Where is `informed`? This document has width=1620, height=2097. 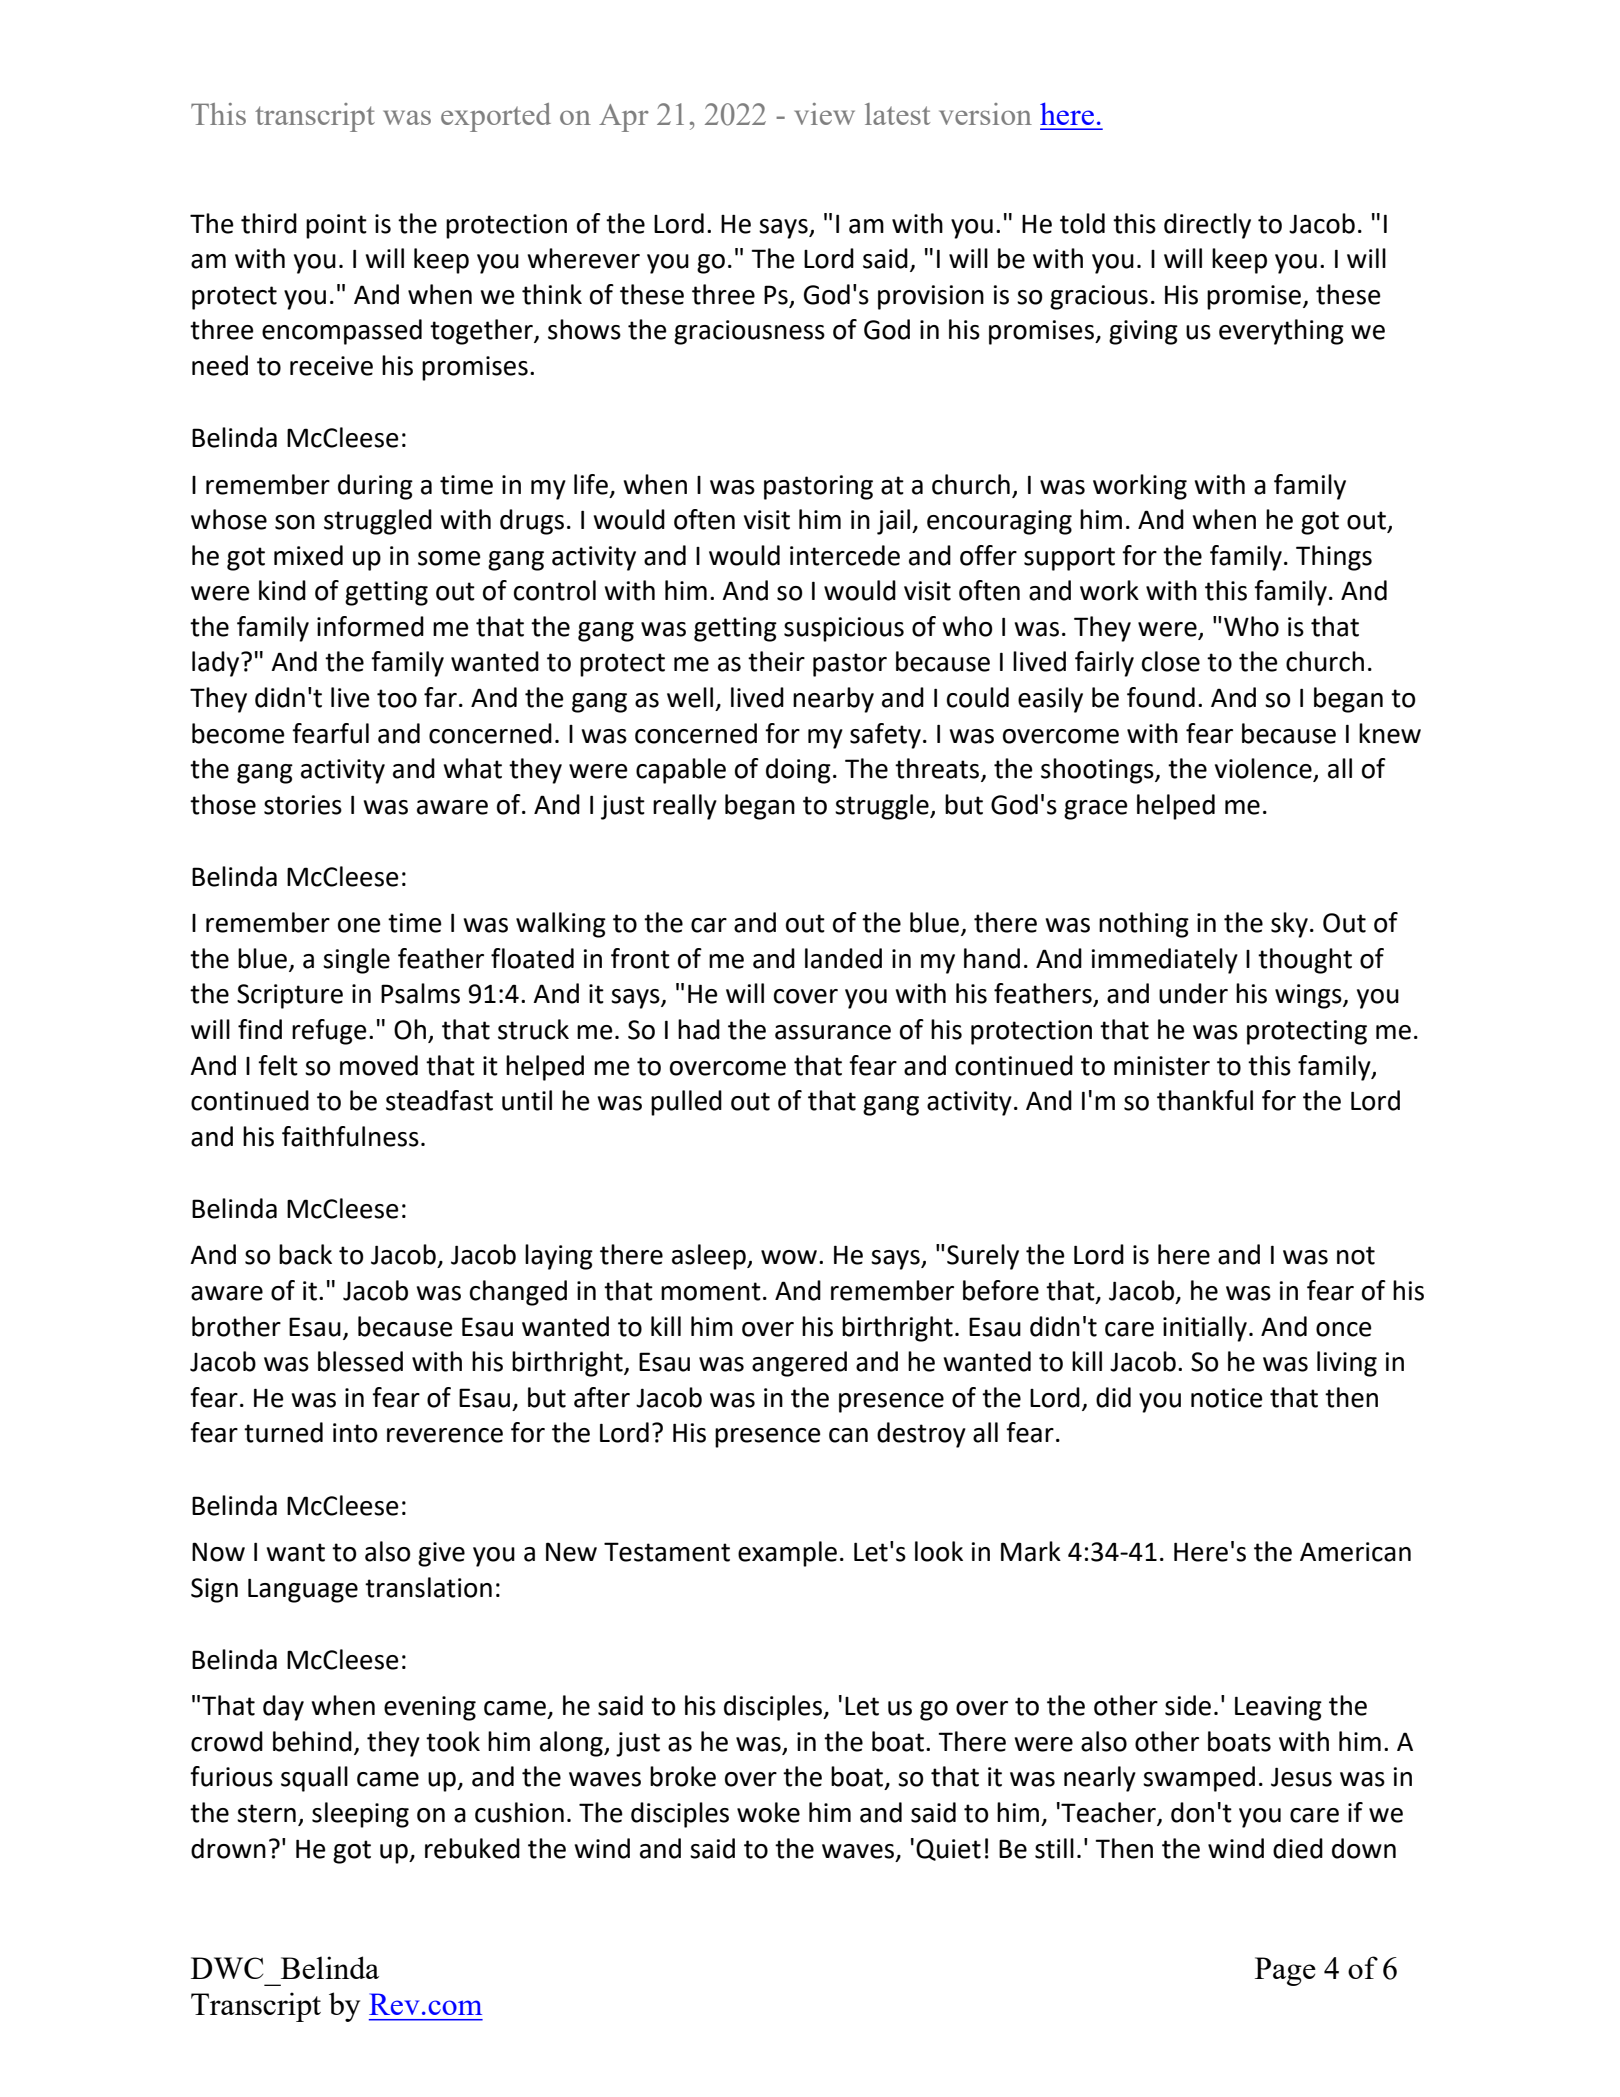
informed is located at coordinates (370, 626).
